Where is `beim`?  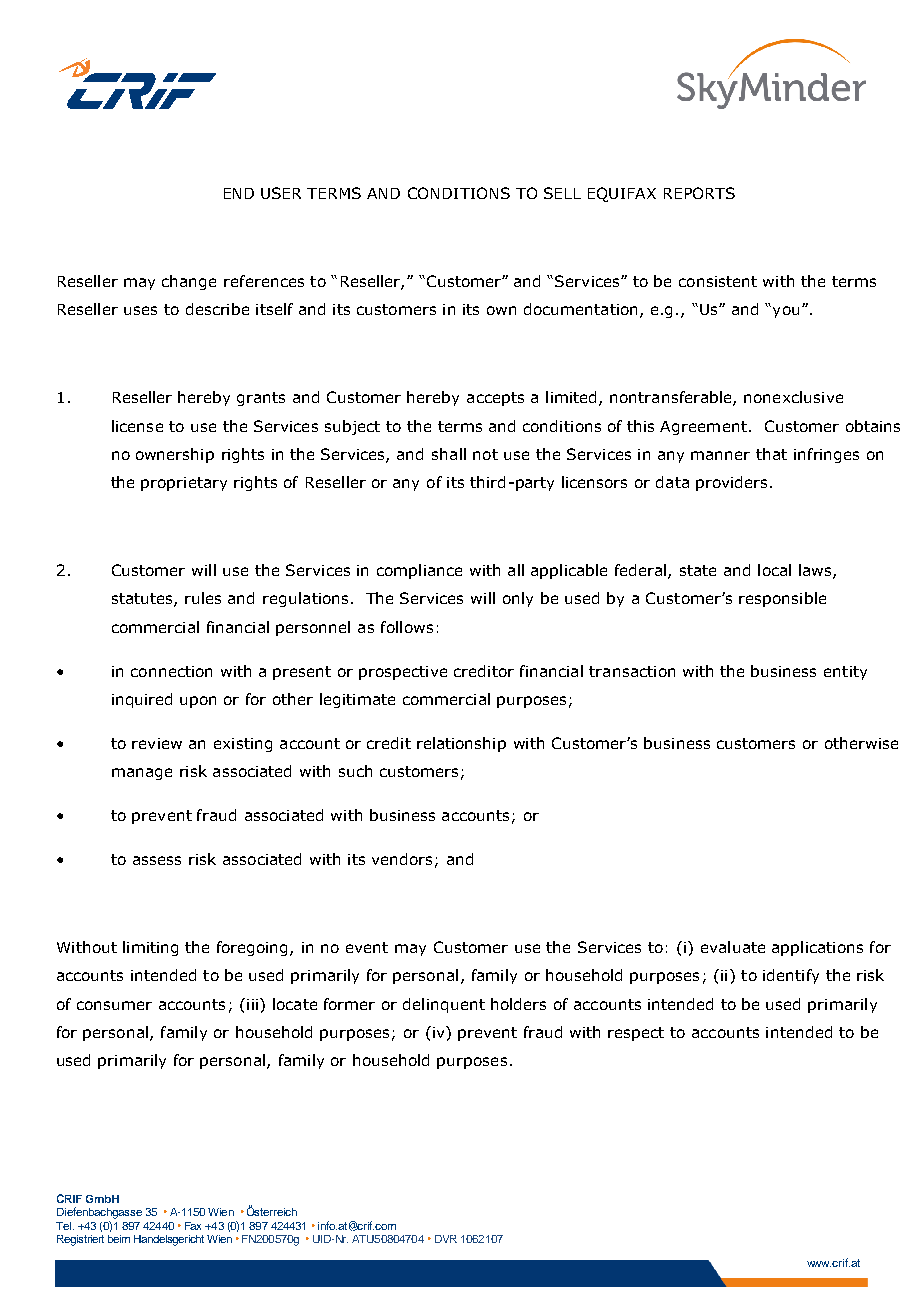 beim is located at coordinates (119, 1239).
